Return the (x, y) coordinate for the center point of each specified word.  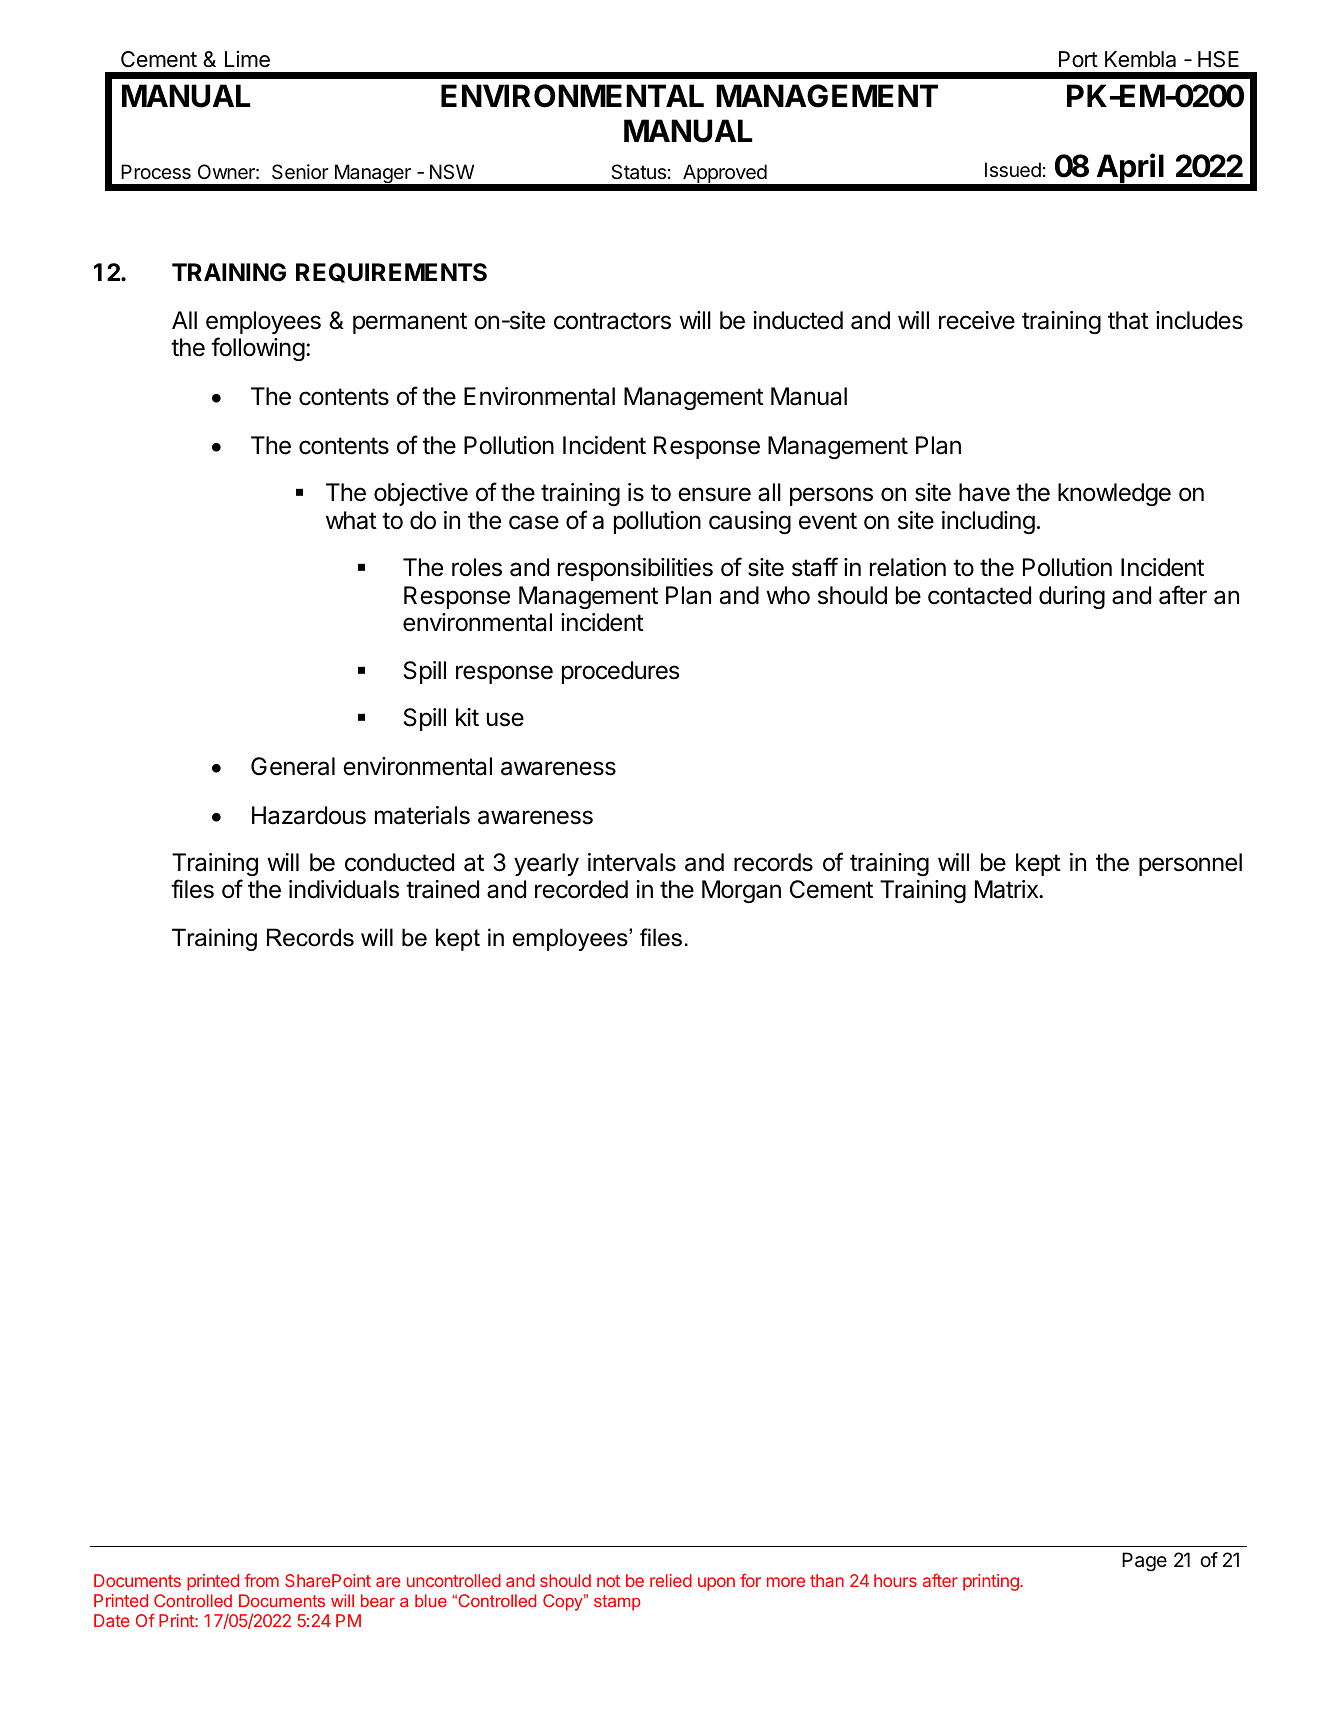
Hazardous (309, 815)
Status (638, 172)
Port (1078, 59)
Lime (247, 59)
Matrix (1007, 889)
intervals (632, 862)
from (262, 1580)
